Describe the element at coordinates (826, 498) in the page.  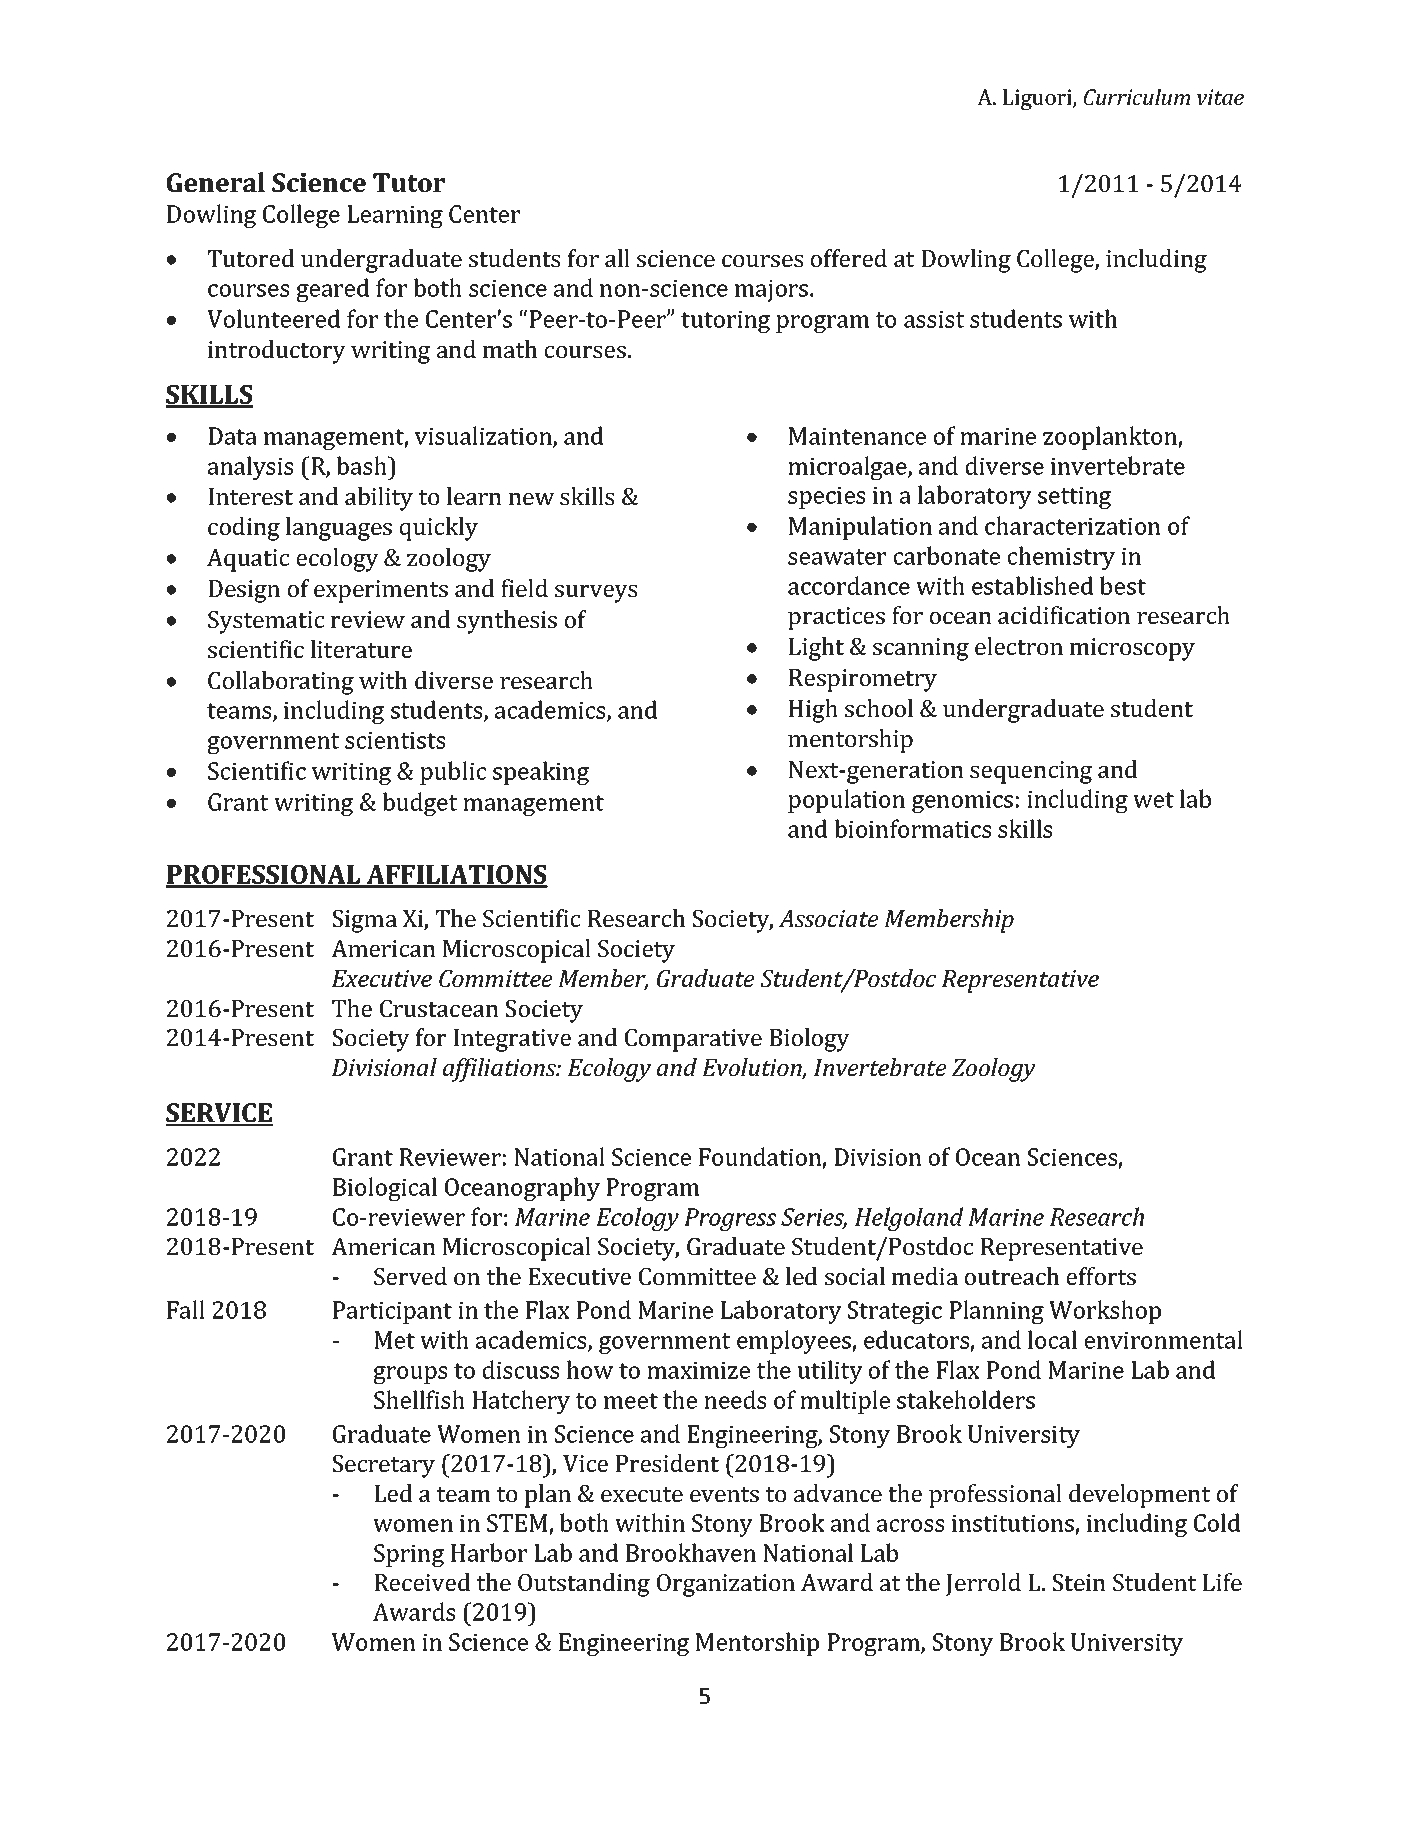
I see `species` at that location.
